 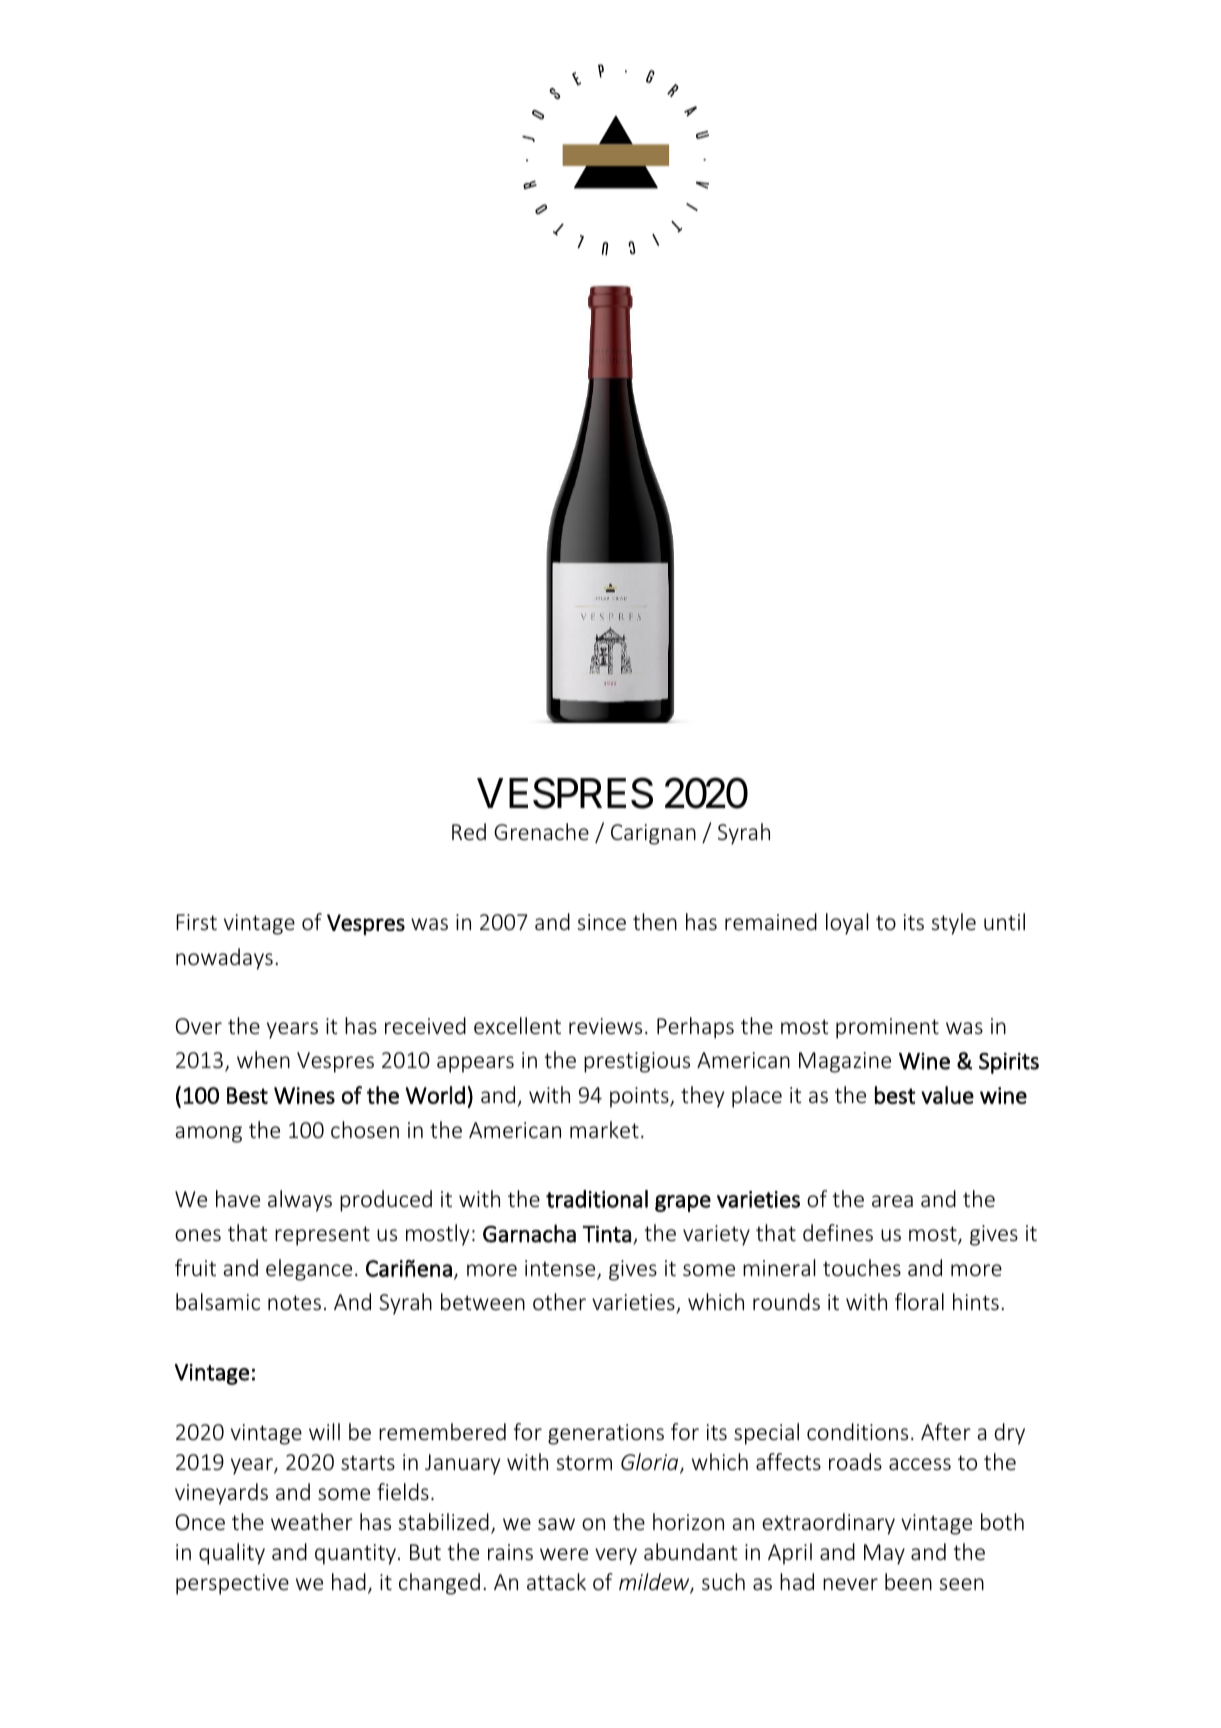 I want to click on other, so click(x=559, y=1301).
